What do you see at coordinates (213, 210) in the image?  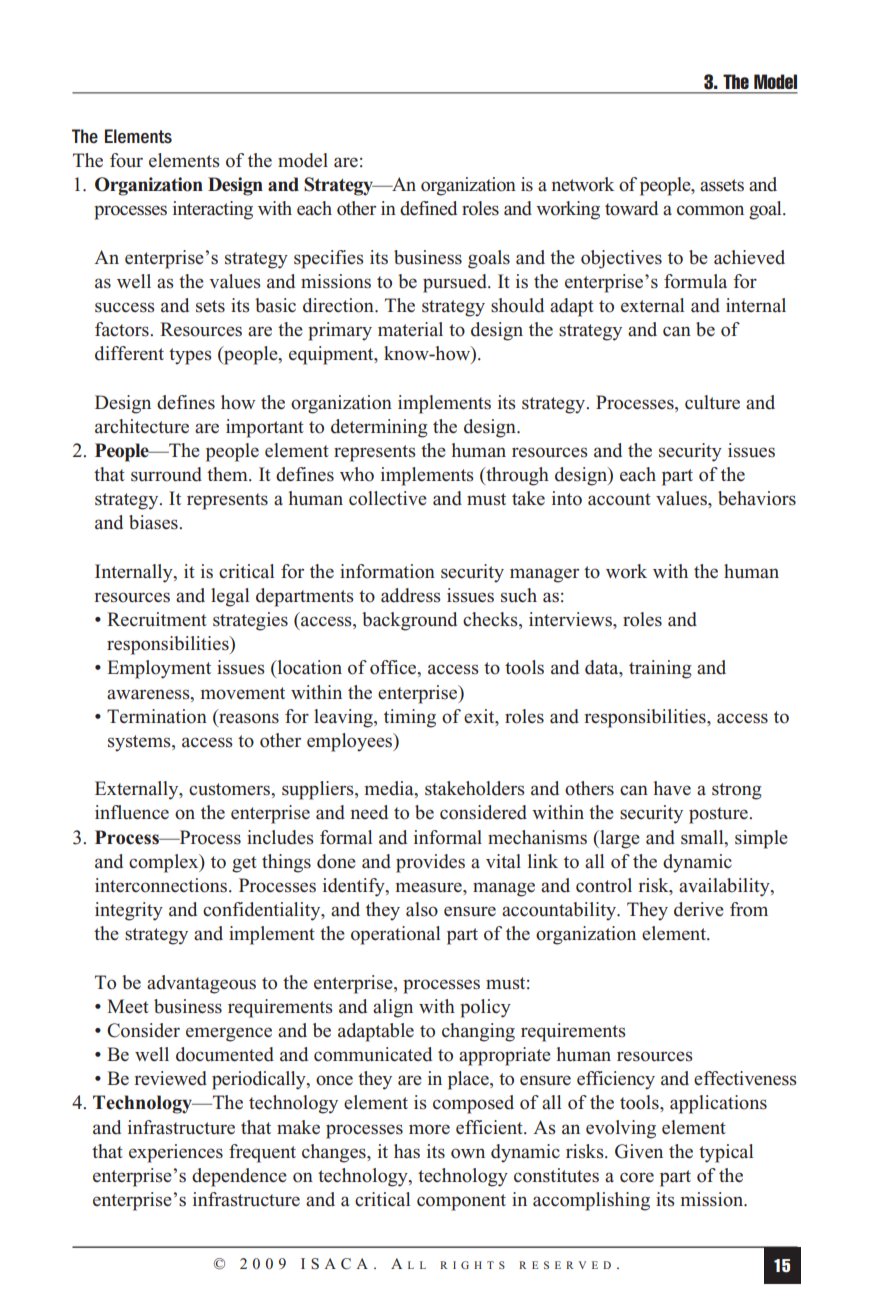 I see `interacting` at bounding box center [213, 210].
